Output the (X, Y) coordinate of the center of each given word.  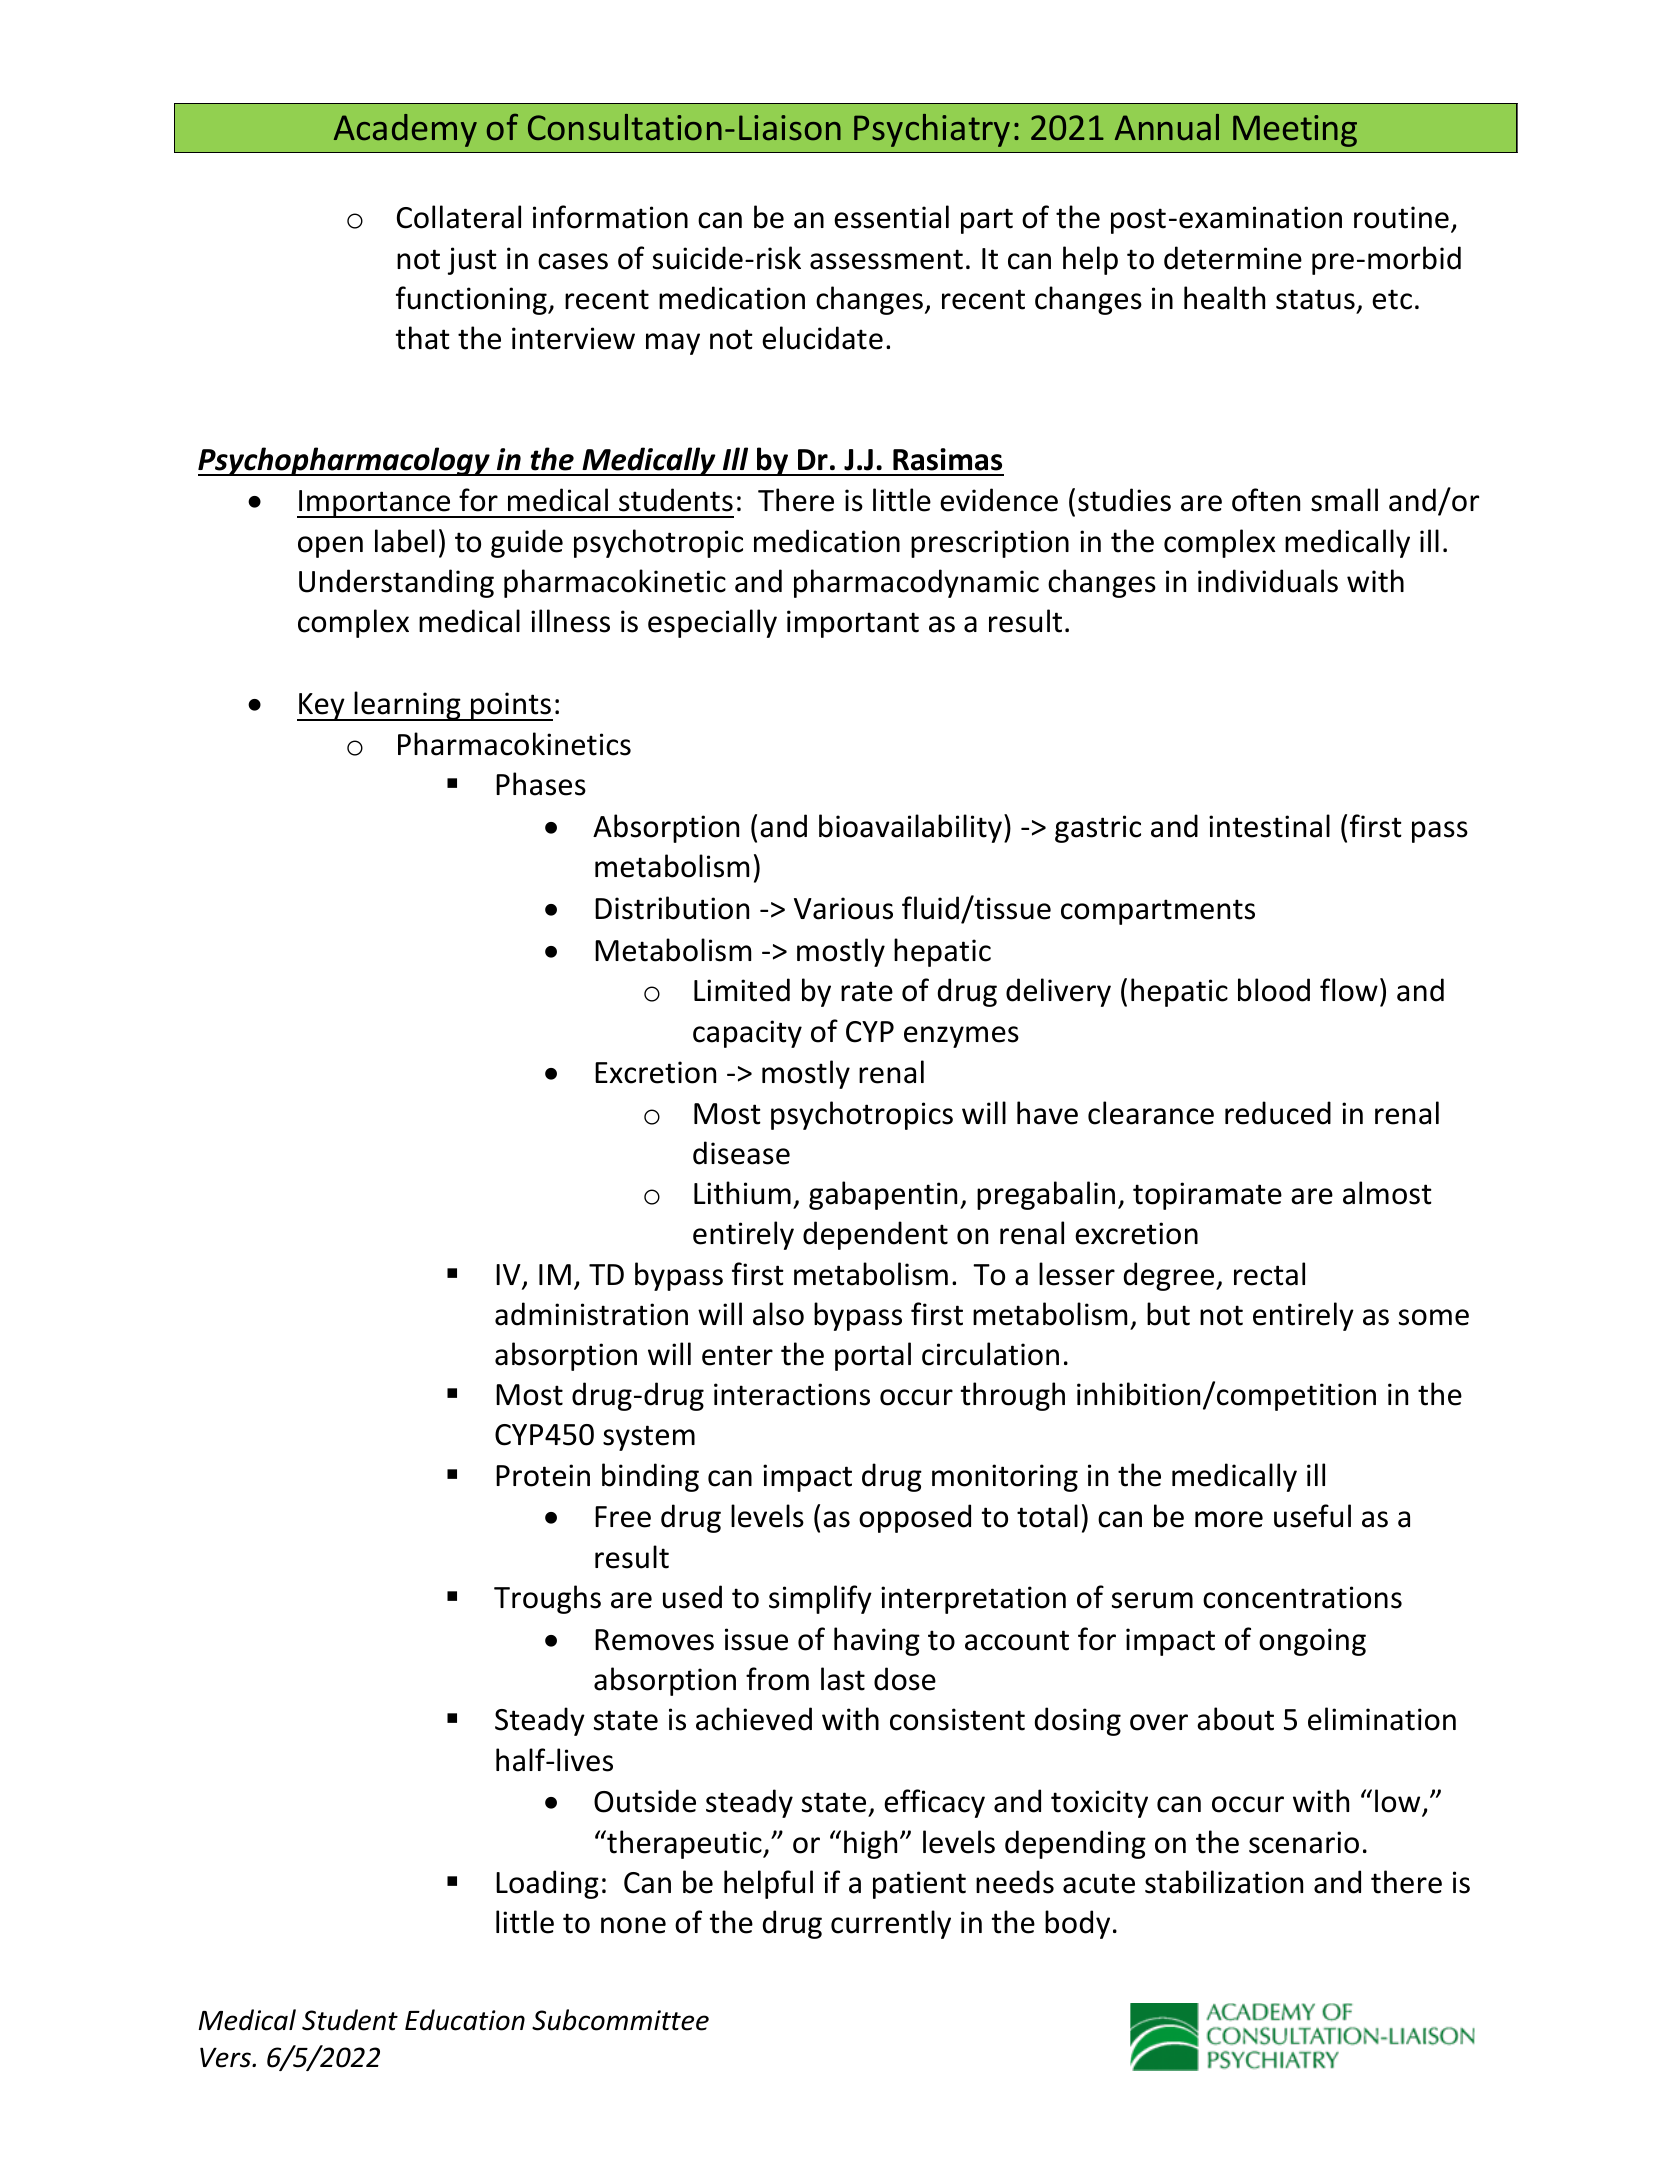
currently (891, 1924)
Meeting (1295, 131)
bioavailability (912, 828)
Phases (541, 784)
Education (465, 2020)
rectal (1269, 1274)
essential (891, 217)
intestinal (1269, 826)
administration (591, 1314)
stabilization (1224, 1882)
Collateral (459, 217)
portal (873, 1356)
